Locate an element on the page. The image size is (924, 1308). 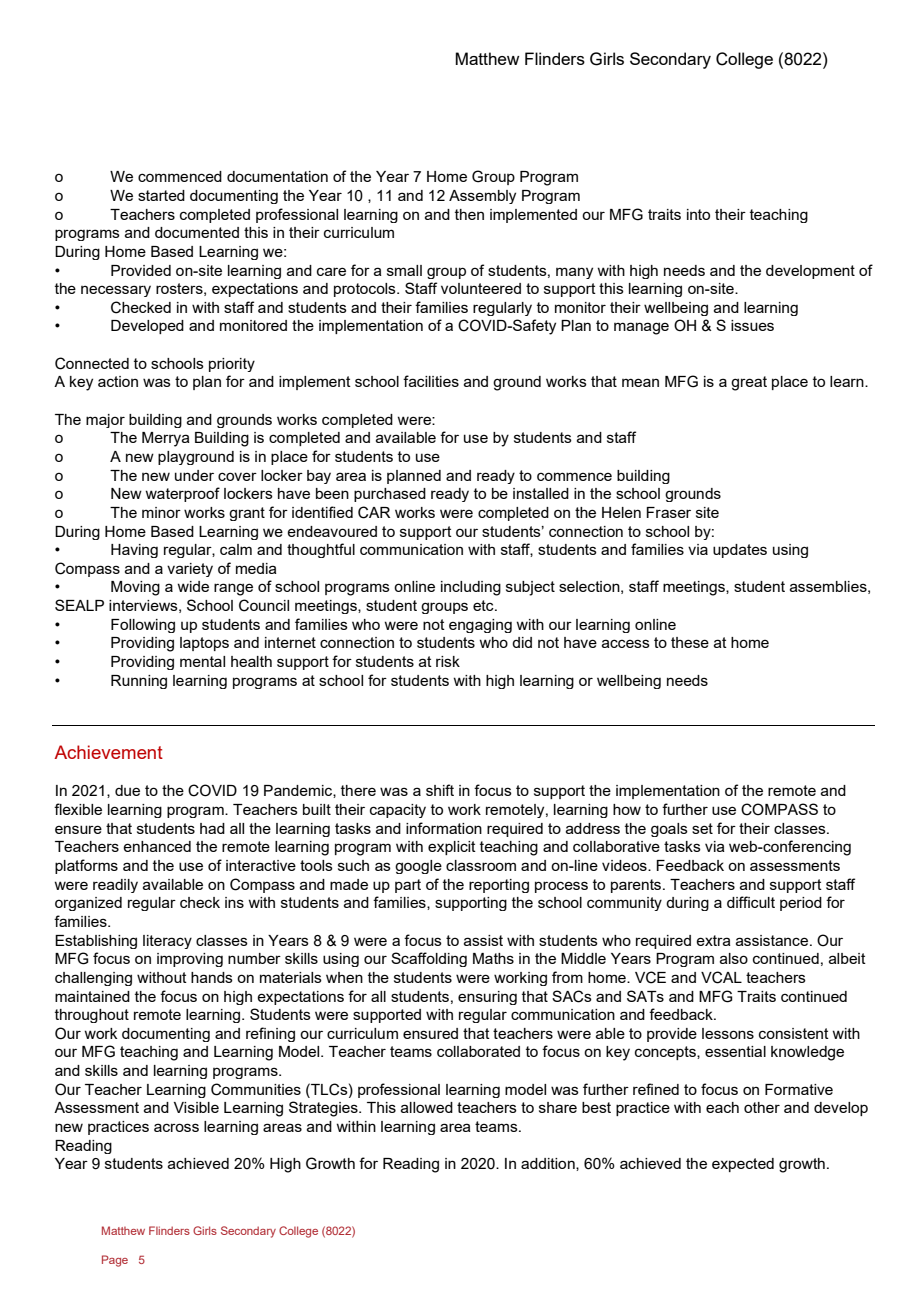
Fraser is located at coordinates (668, 512).
